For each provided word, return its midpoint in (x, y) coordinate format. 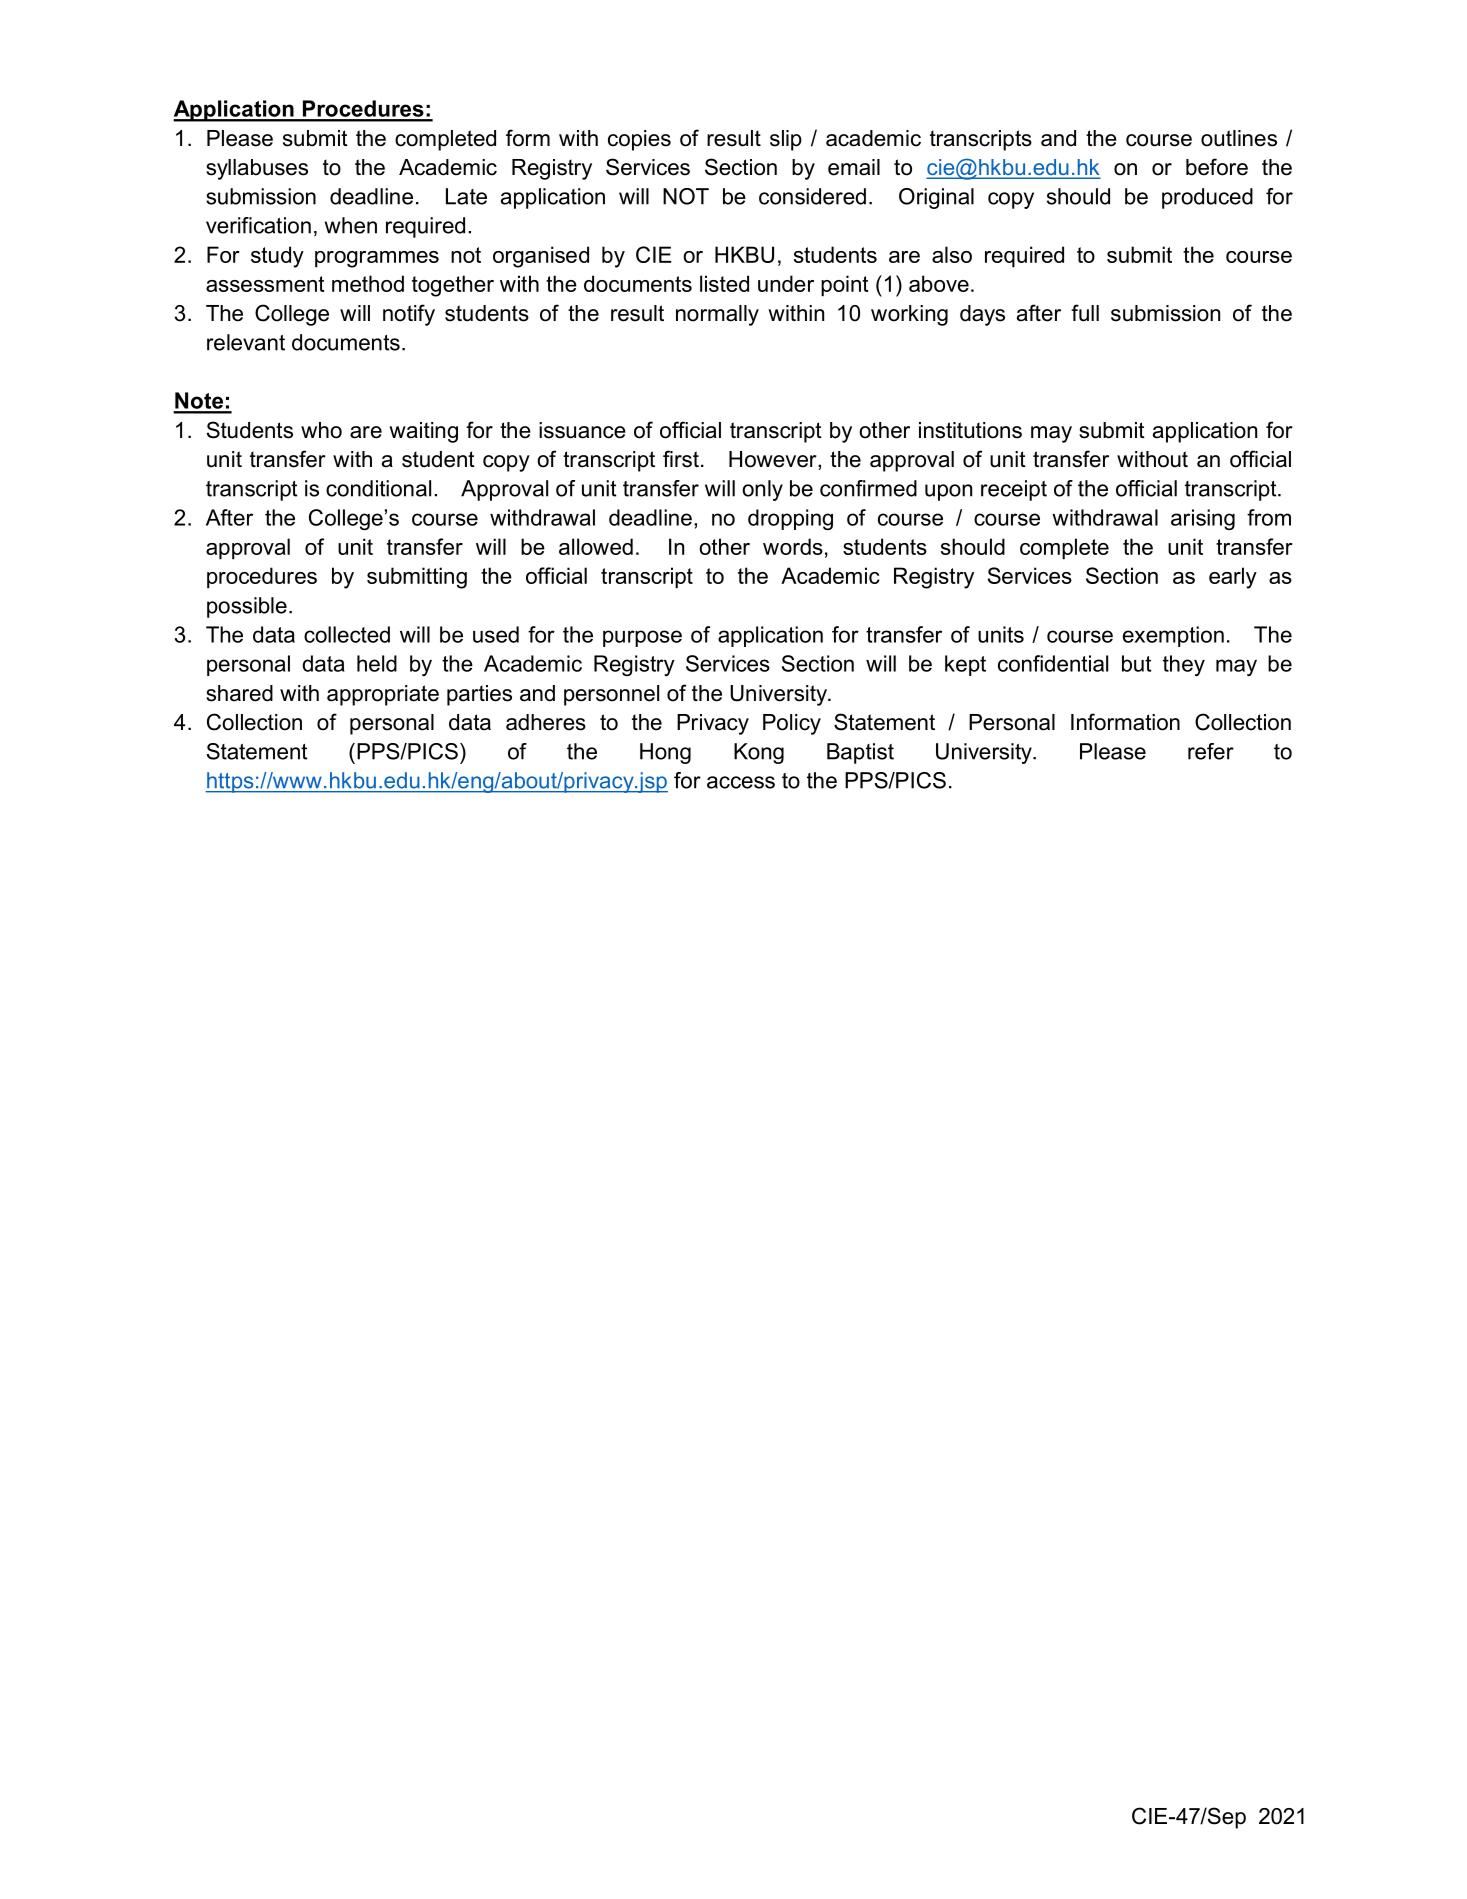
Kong (759, 753)
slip (786, 140)
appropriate (383, 695)
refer (1211, 751)
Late (466, 196)
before (1217, 167)
